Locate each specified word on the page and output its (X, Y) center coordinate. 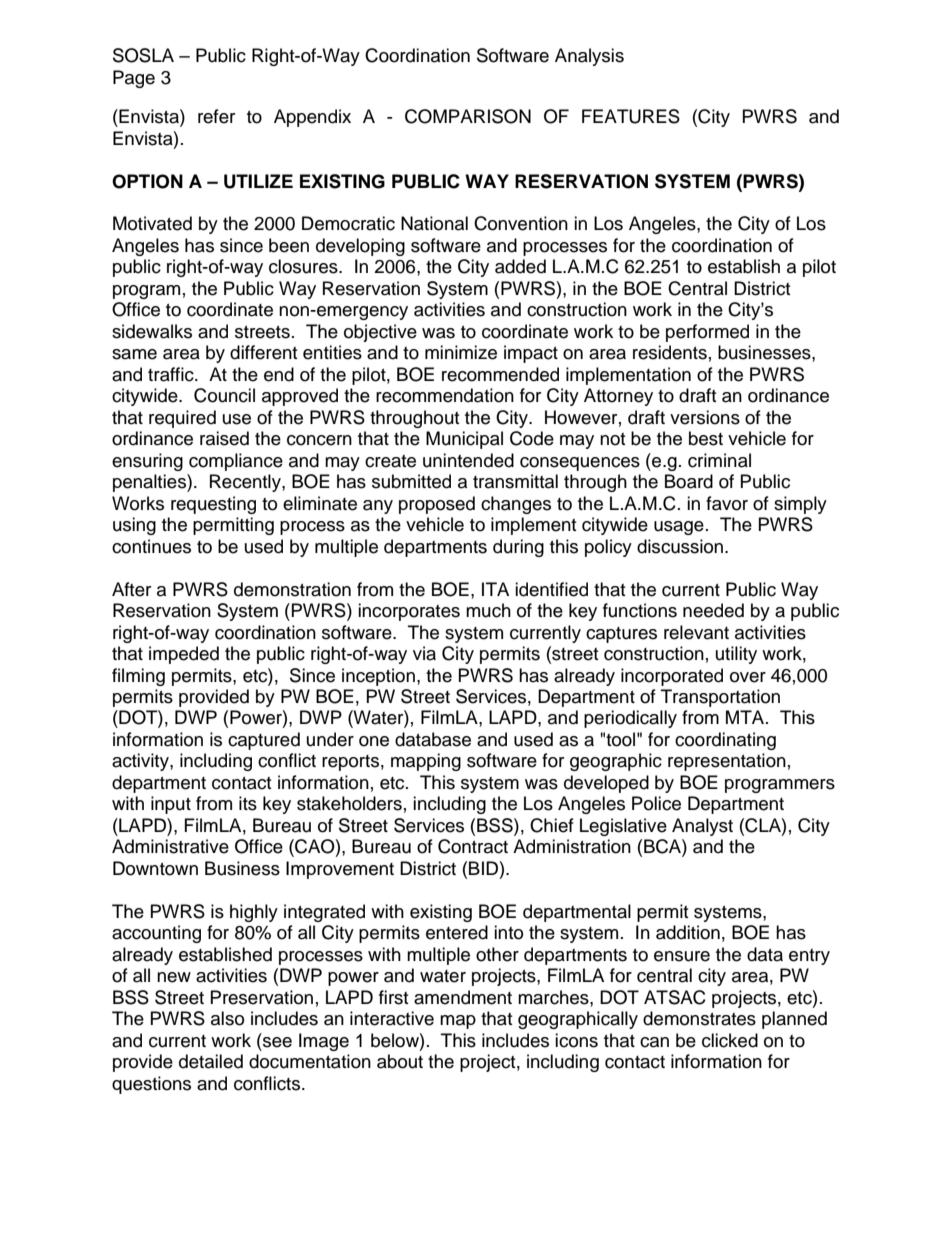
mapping (426, 762)
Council (224, 395)
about (400, 1061)
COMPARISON (468, 116)
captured (264, 741)
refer (216, 116)
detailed (211, 1061)
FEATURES (631, 116)
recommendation (445, 395)
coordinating (725, 741)
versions (705, 417)
